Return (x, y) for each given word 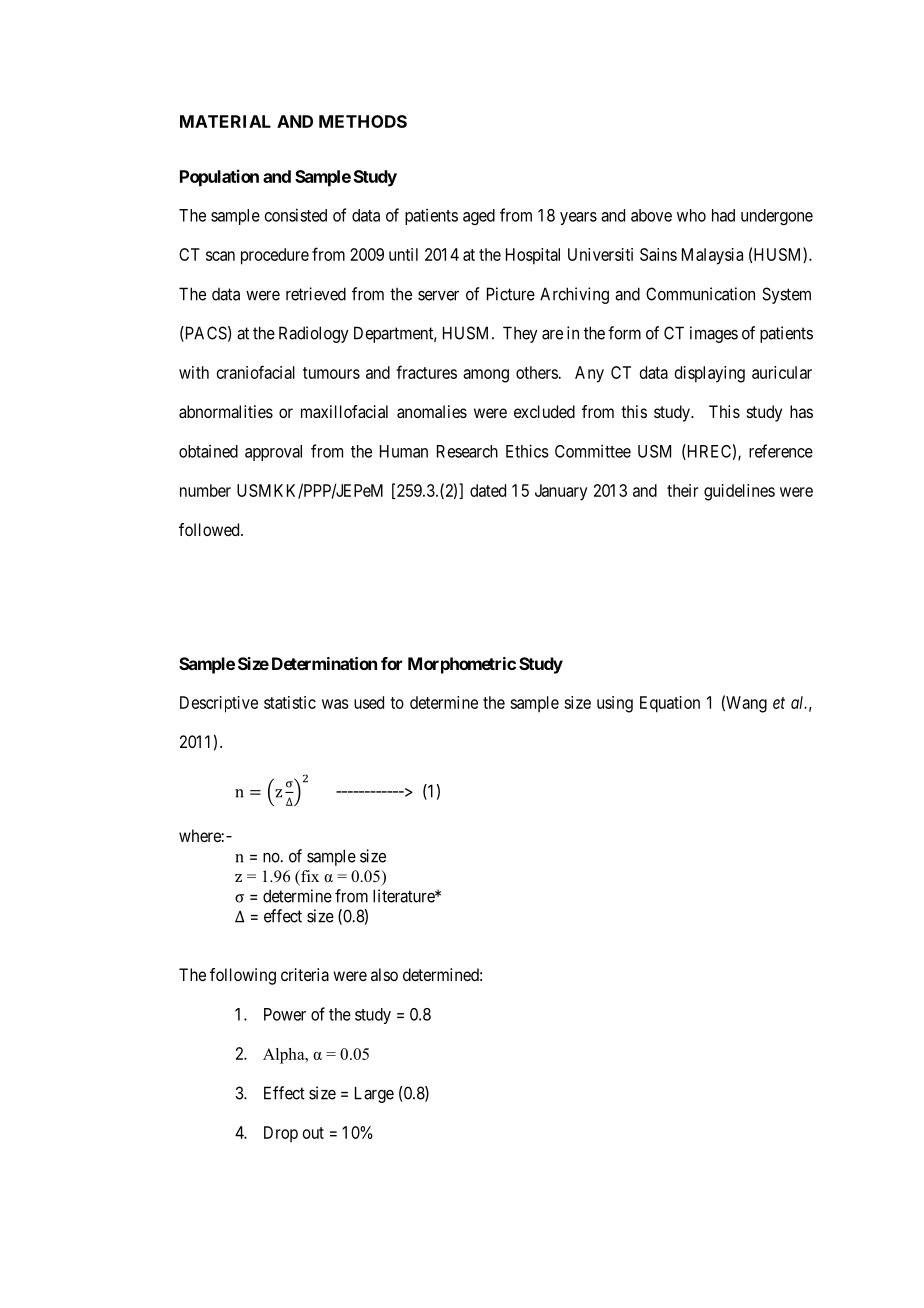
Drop (281, 1134)
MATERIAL (225, 121)
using (615, 704)
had (723, 215)
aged (479, 217)
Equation (670, 704)
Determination (324, 663)
